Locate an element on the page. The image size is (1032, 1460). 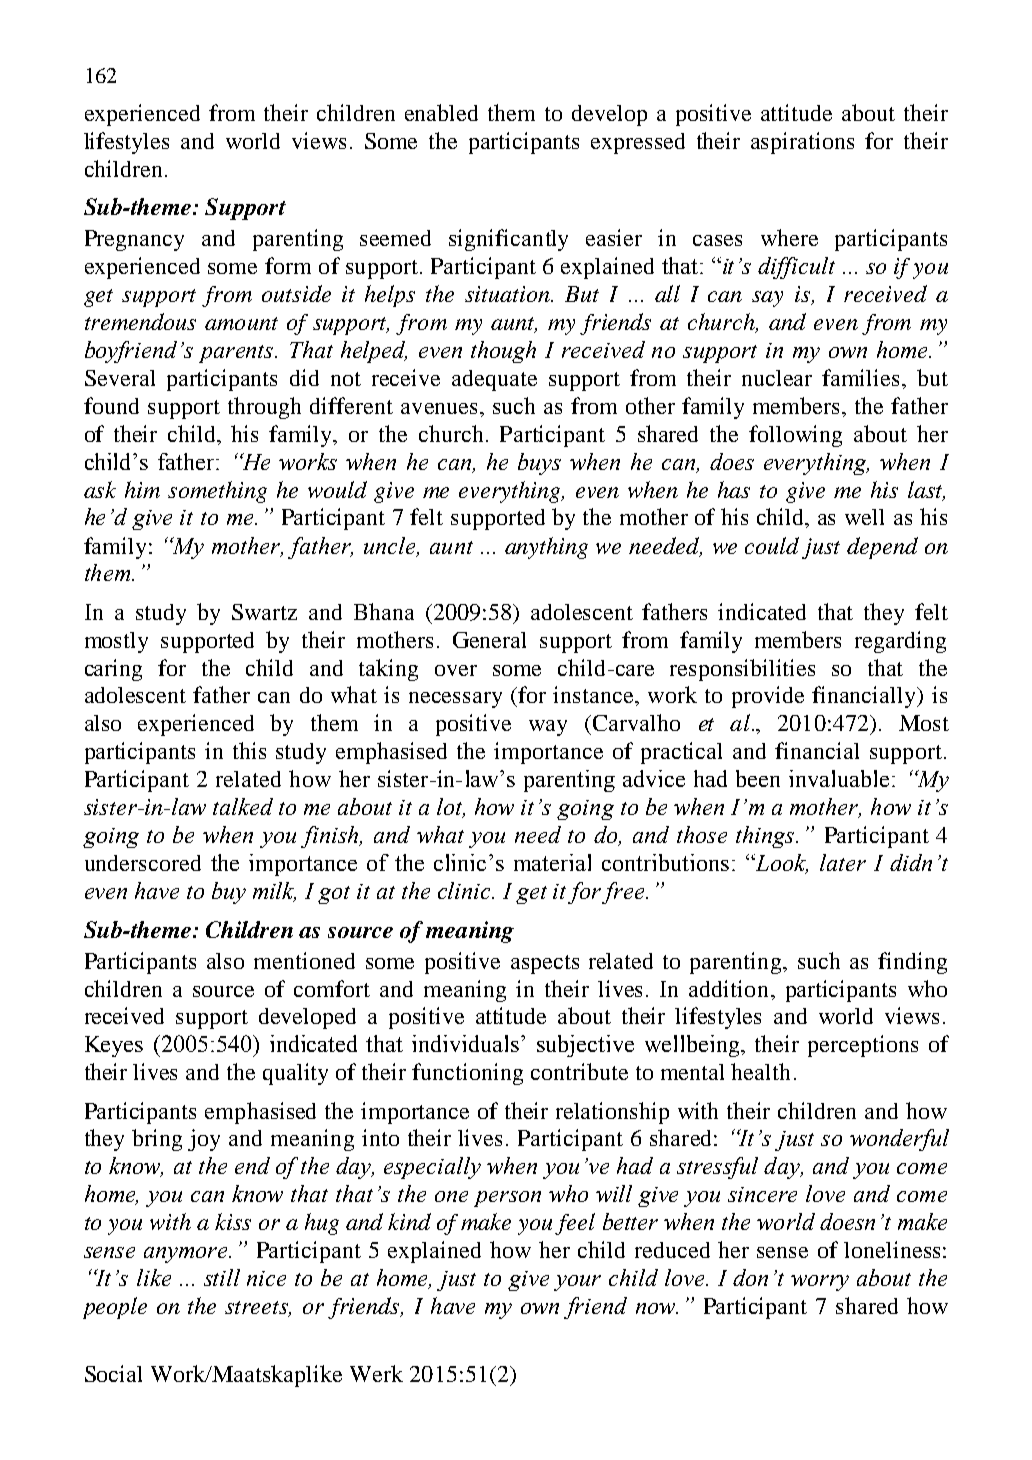
way is located at coordinates (548, 728).
